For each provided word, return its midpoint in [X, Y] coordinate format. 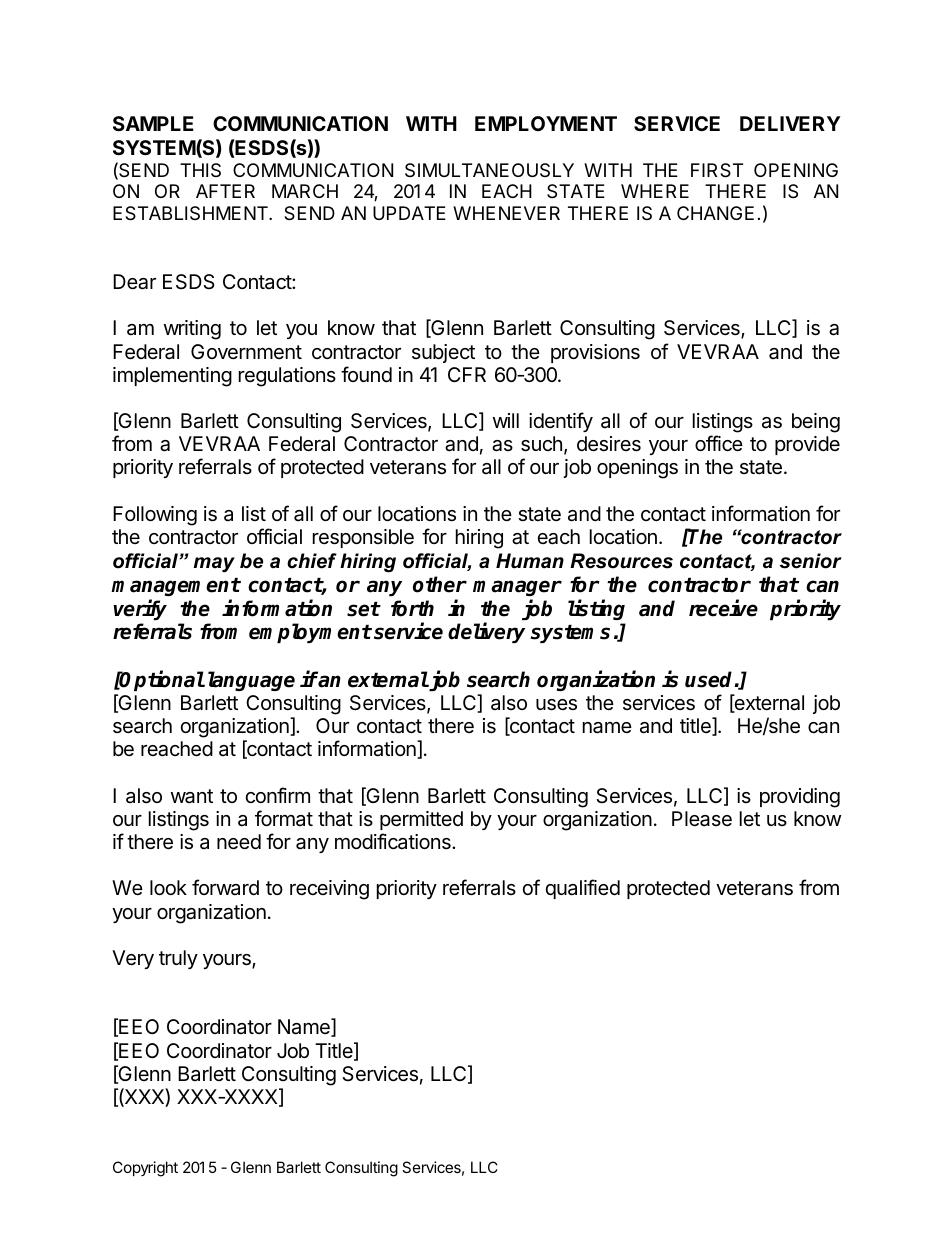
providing [800, 798]
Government [246, 351]
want [192, 796]
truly [178, 959]
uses [556, 705]
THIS [200, 170]
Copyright [145, 1169]
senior [811, 561]
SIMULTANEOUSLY [489, 170]
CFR [467, 374]
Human [530, 561]
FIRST [717, 170]
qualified [583, 889]
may [214, 565]
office [719, 443]
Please [702, 819]
